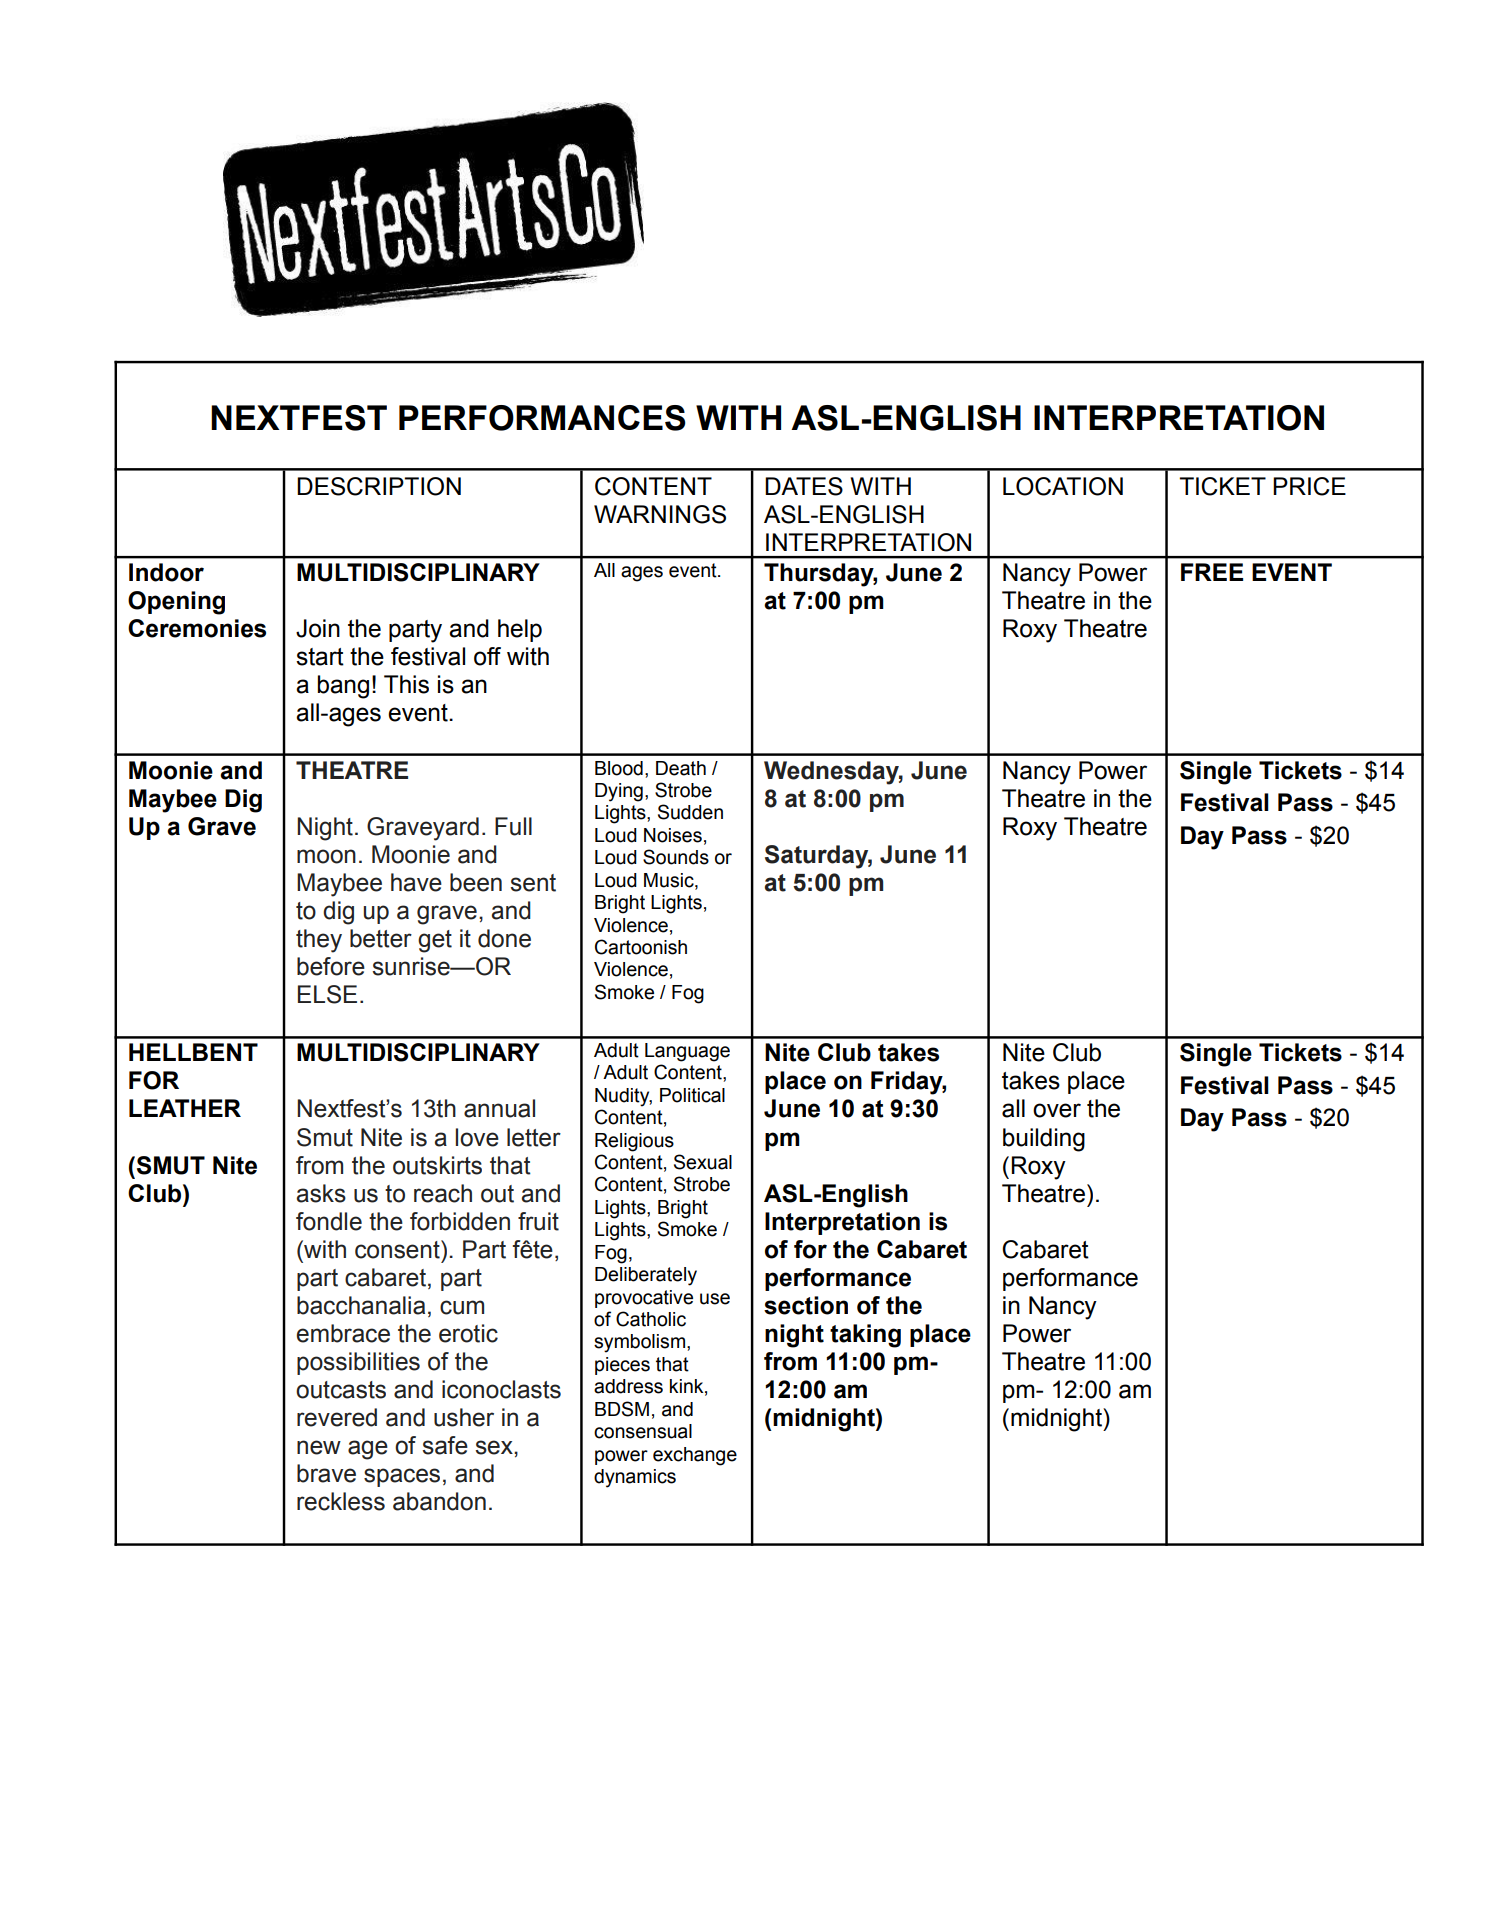 This image has width=1492, height=1931. What do you see at coordinates (865, 1336) in the image?
I see `taking` at bounding box center [865, 1336].
